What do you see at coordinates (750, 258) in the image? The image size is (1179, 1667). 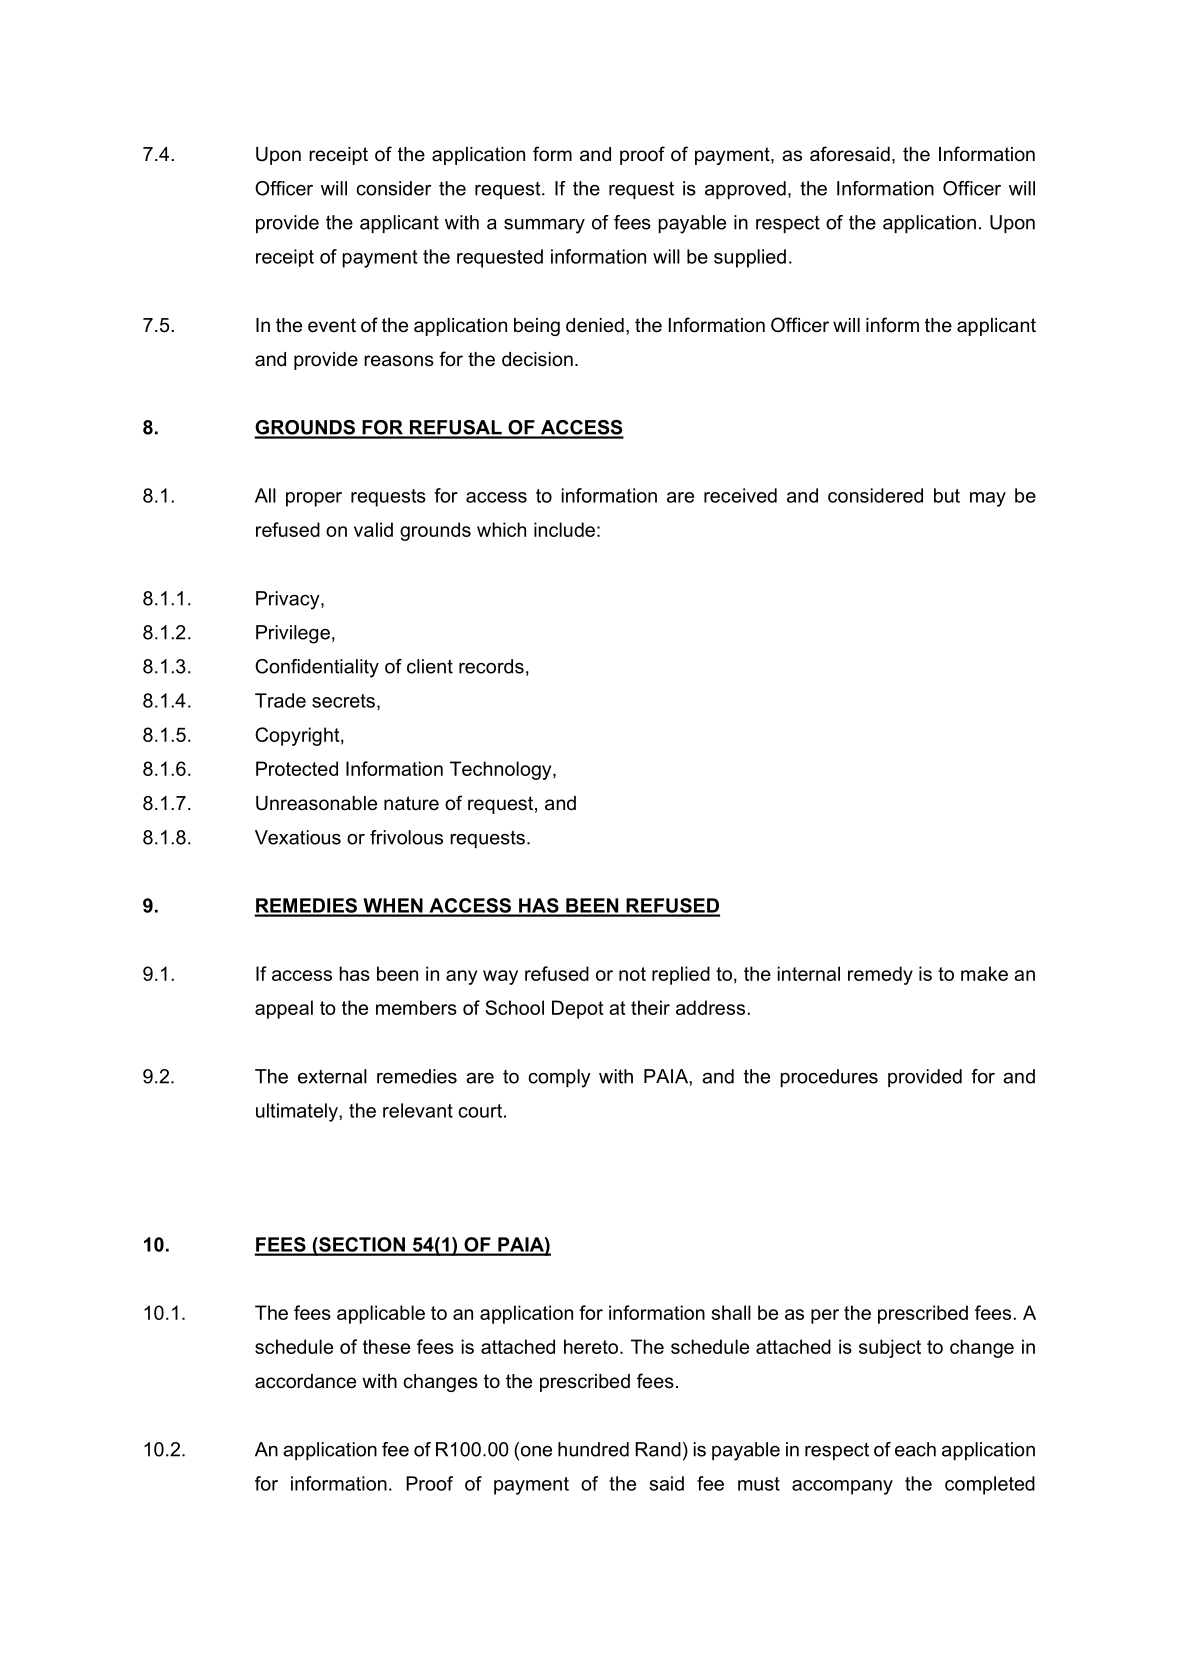 I see `supplied` at bounding box center [750, 258].
